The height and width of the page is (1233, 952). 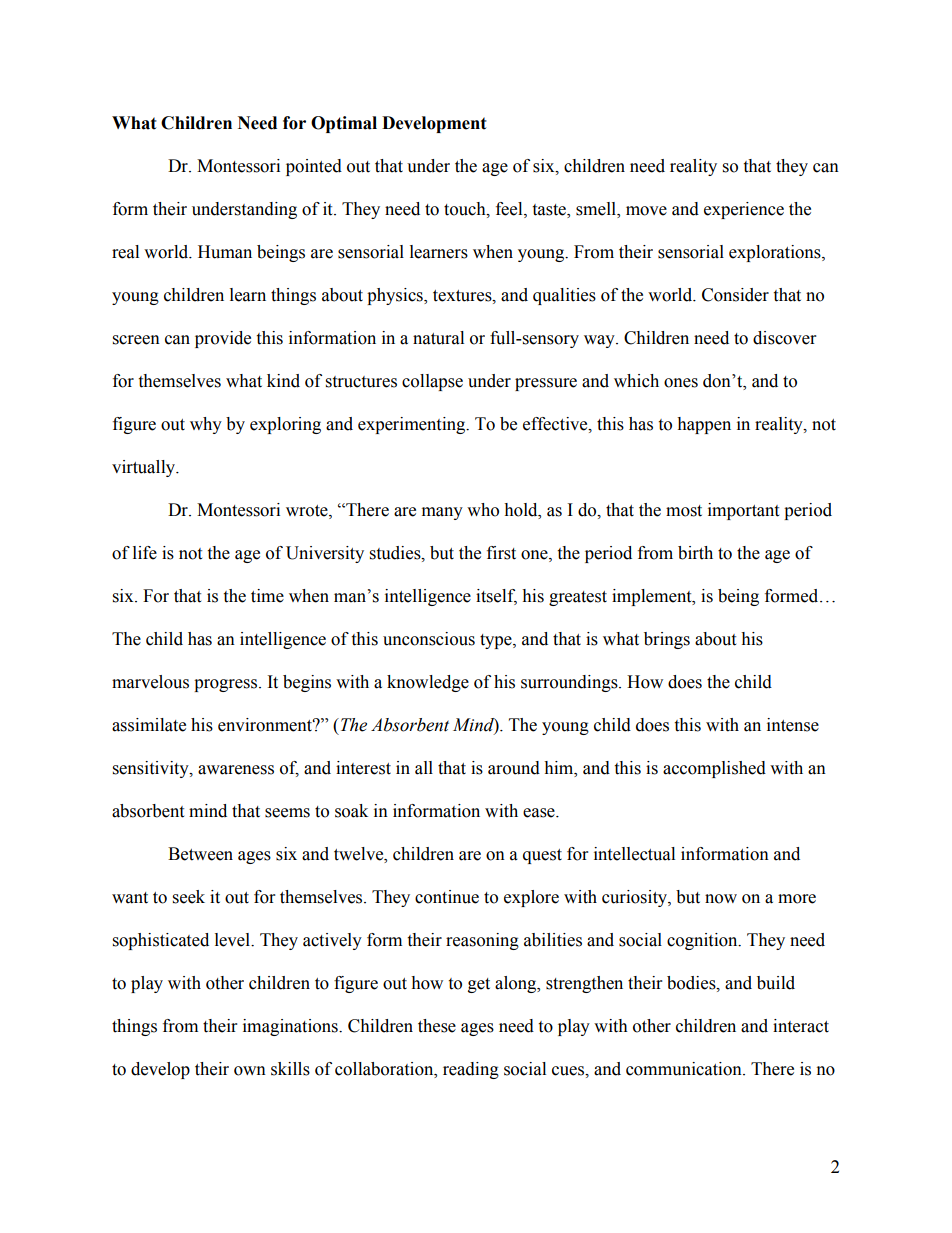 What do you see at coordinates (344, 124) in the page?
I see `Optimal` at bounding box center [344, 124].
